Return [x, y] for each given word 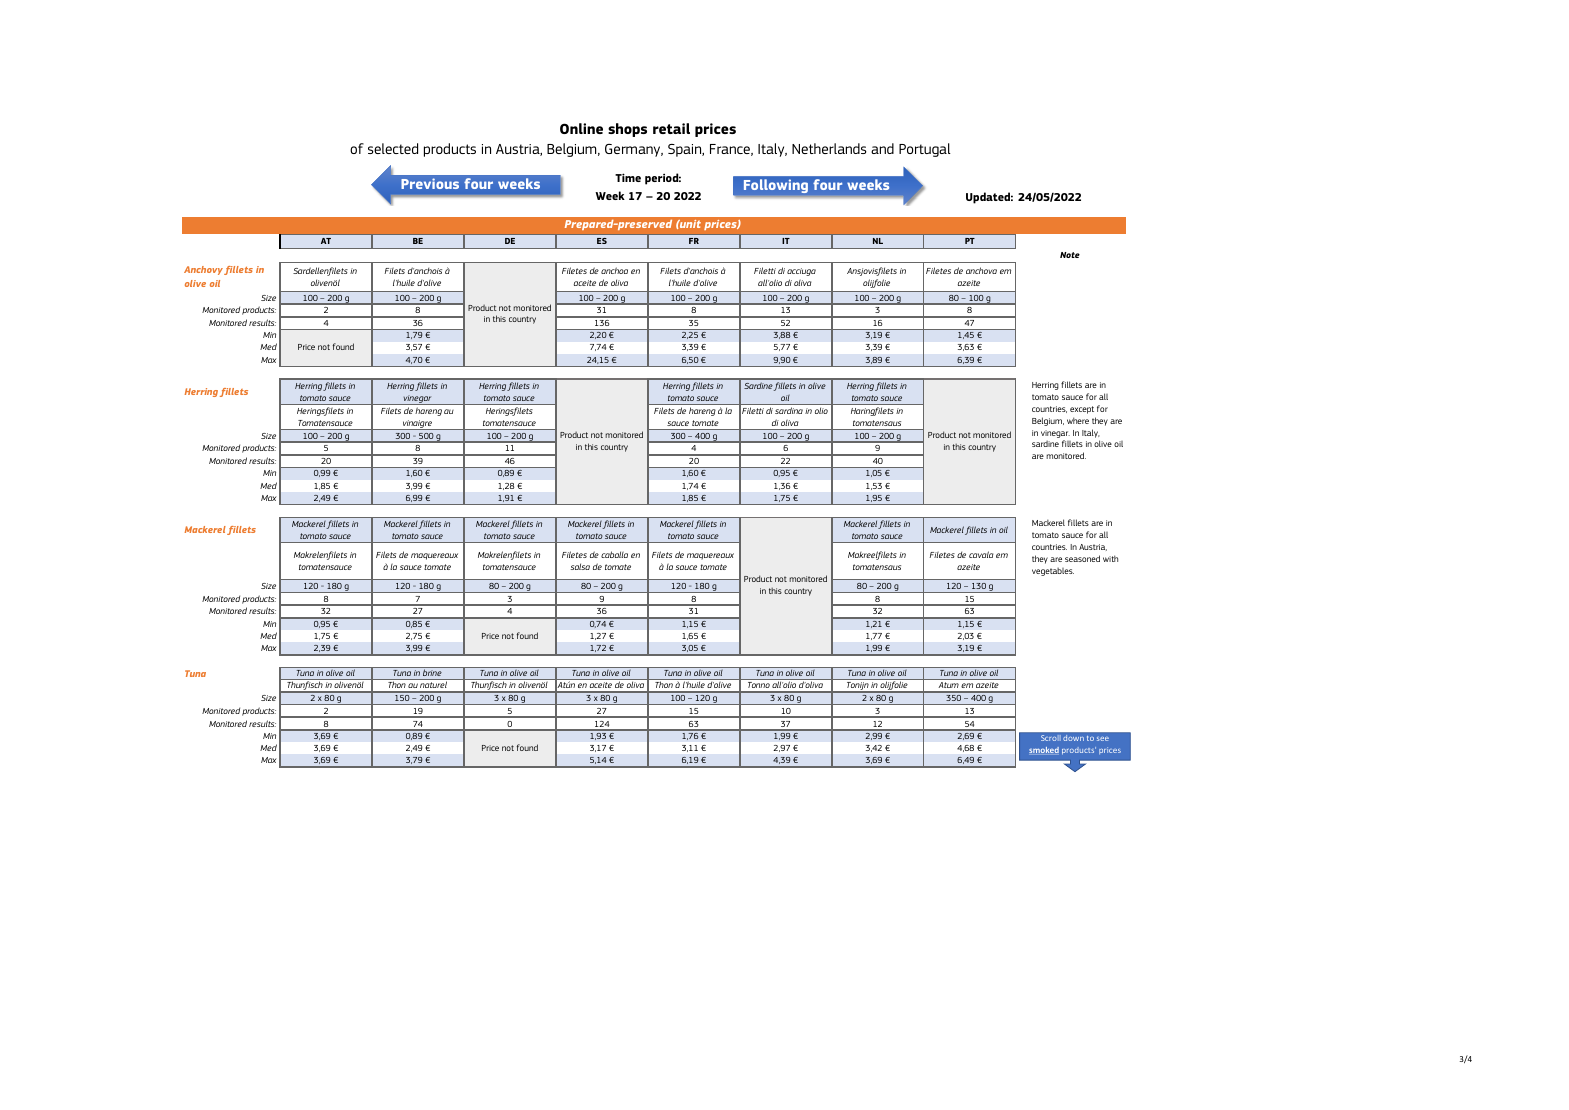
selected [393, 148]
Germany [634, 150]
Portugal [925, 150]
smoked [1044, 750]
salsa [580, 566]
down [1073, 738]
